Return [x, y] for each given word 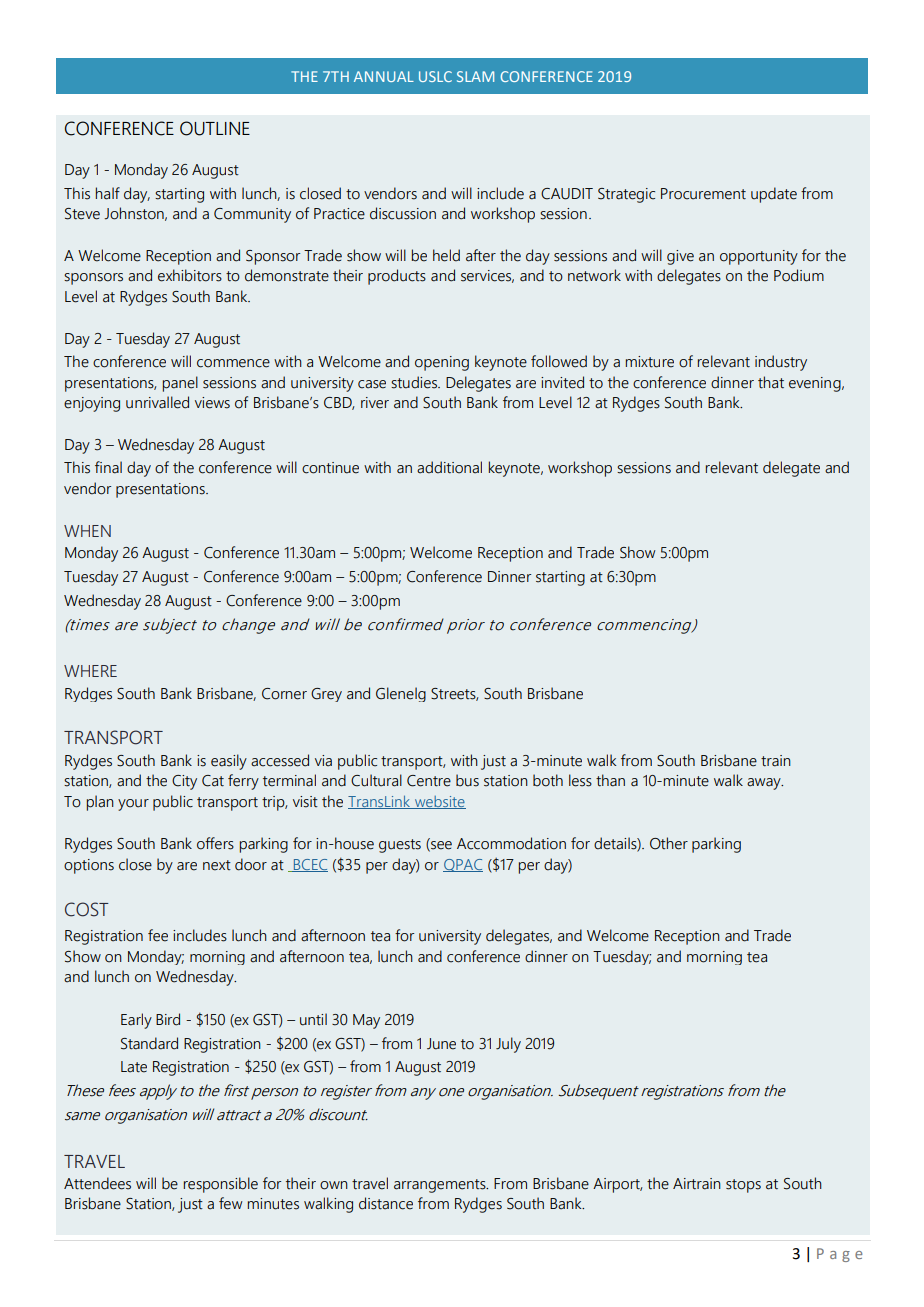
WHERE [90, 671]
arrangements [441, 1186]
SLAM [475, 76]
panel [180, 384]
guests [400, 846]
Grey [326, 695]
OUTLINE [215, 128]
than [610, 780]
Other [669, 843]
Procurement [703, 194]
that [771, 382]
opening [442, 363]
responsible [221, 1185]
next [217, 865]
